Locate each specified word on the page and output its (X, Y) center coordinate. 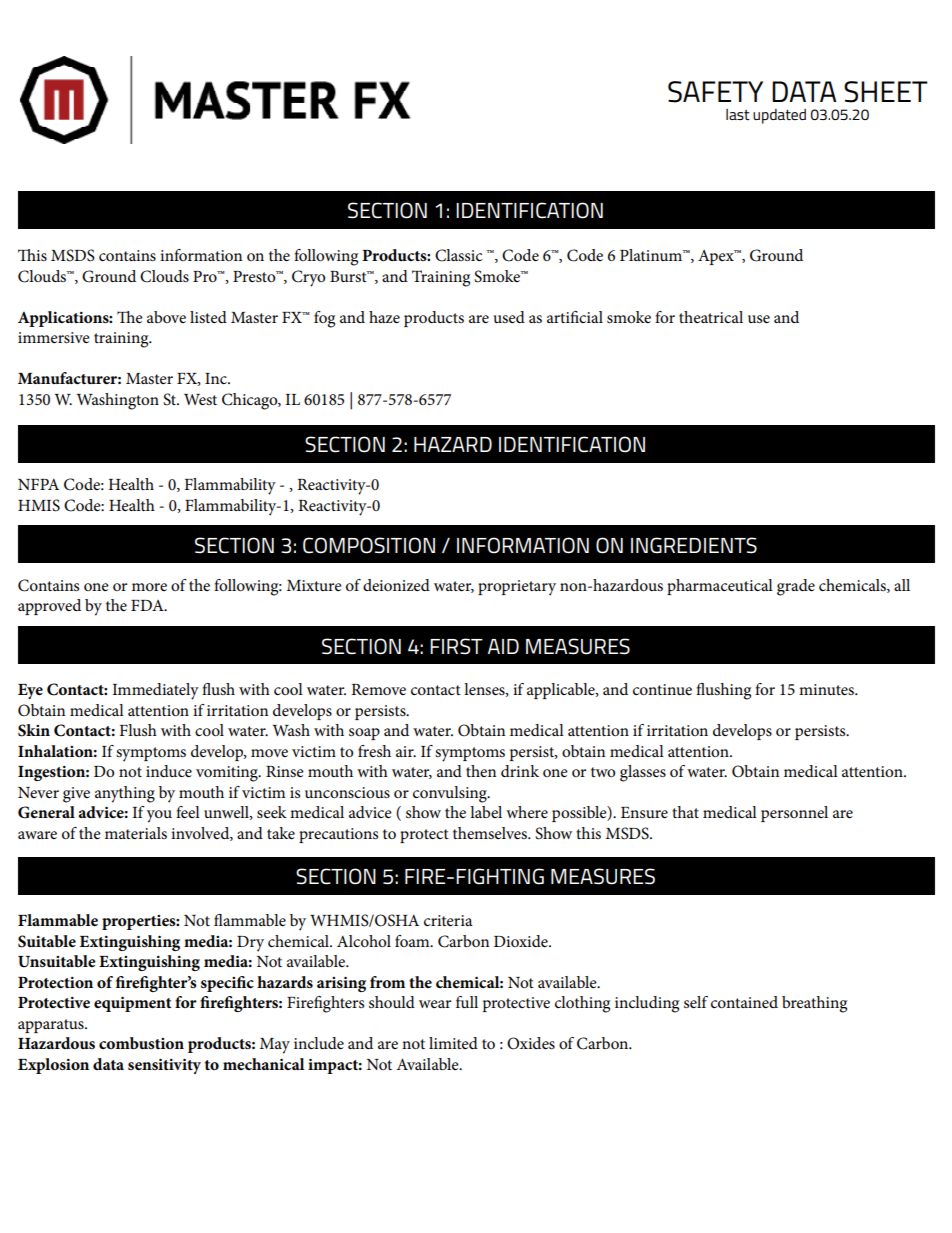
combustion (141, 1043)
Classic (458, 255)
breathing (814, 1004)
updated (779, 116)
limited (453, 1043)
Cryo (308, 278)
